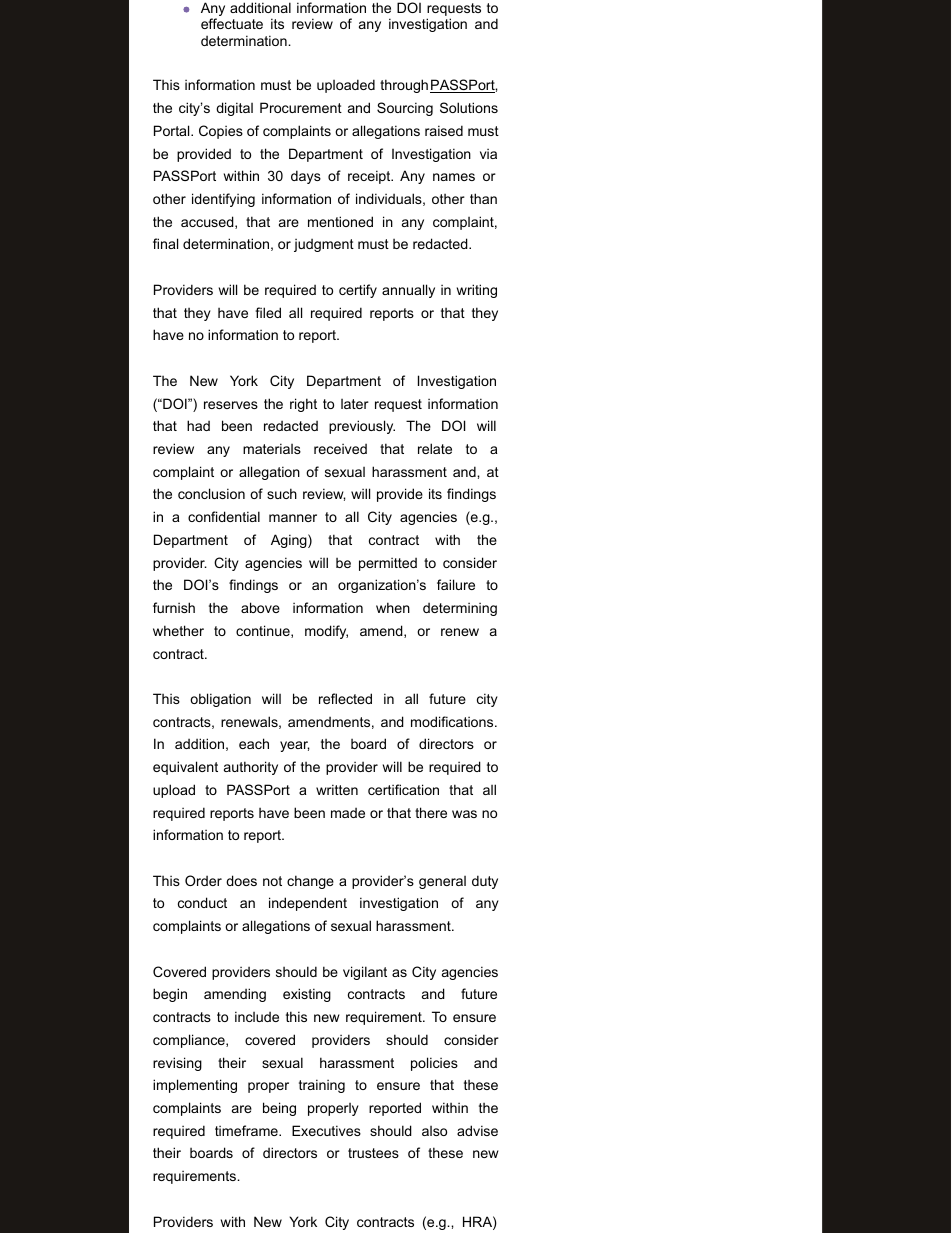 This screenshot has height=1233, width=952. Describe the element at coordinates (174, 607) in the screenshot. I see `furnish` at that location.
